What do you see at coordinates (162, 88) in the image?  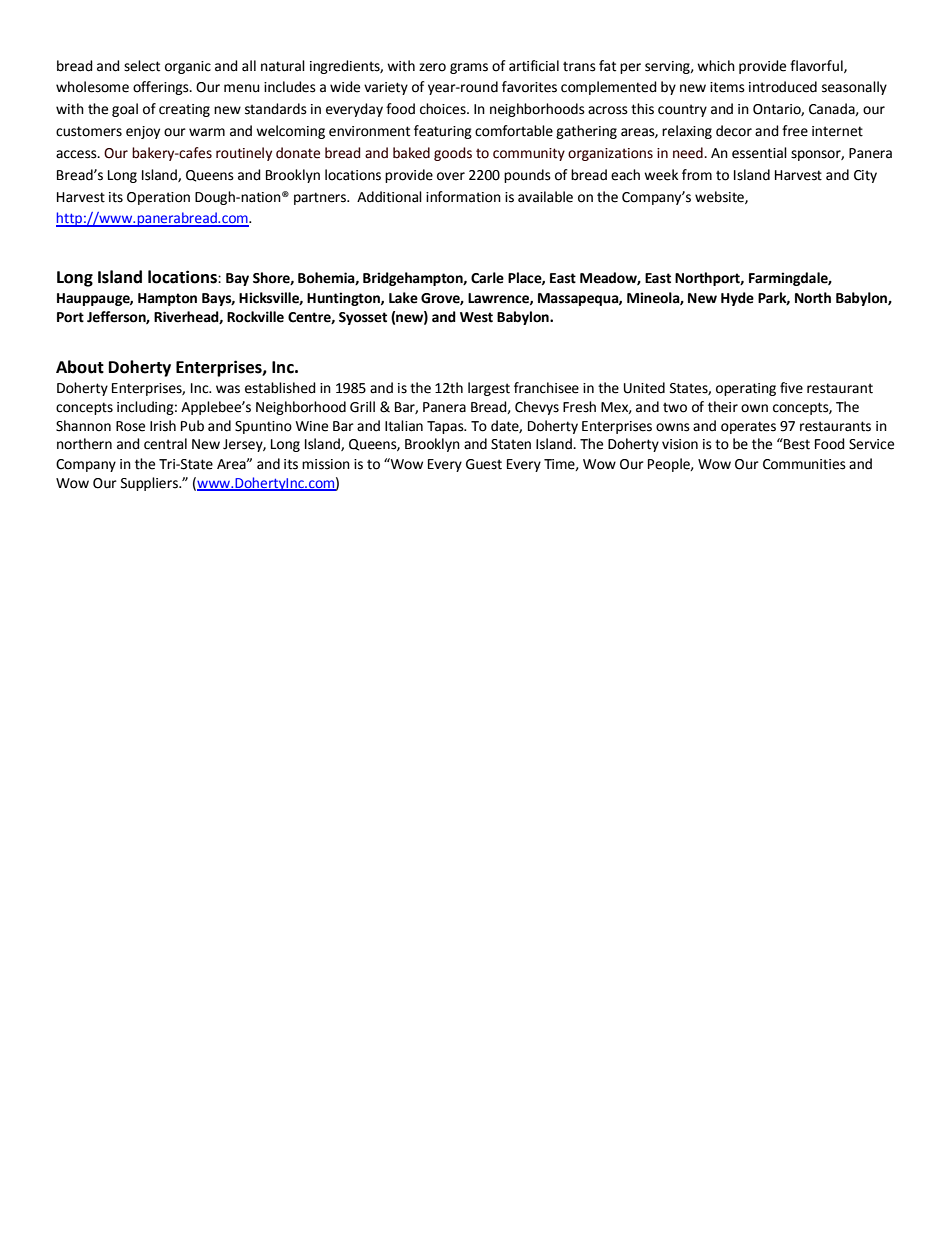 I see `offerings` at bounding box center [162, 88].
